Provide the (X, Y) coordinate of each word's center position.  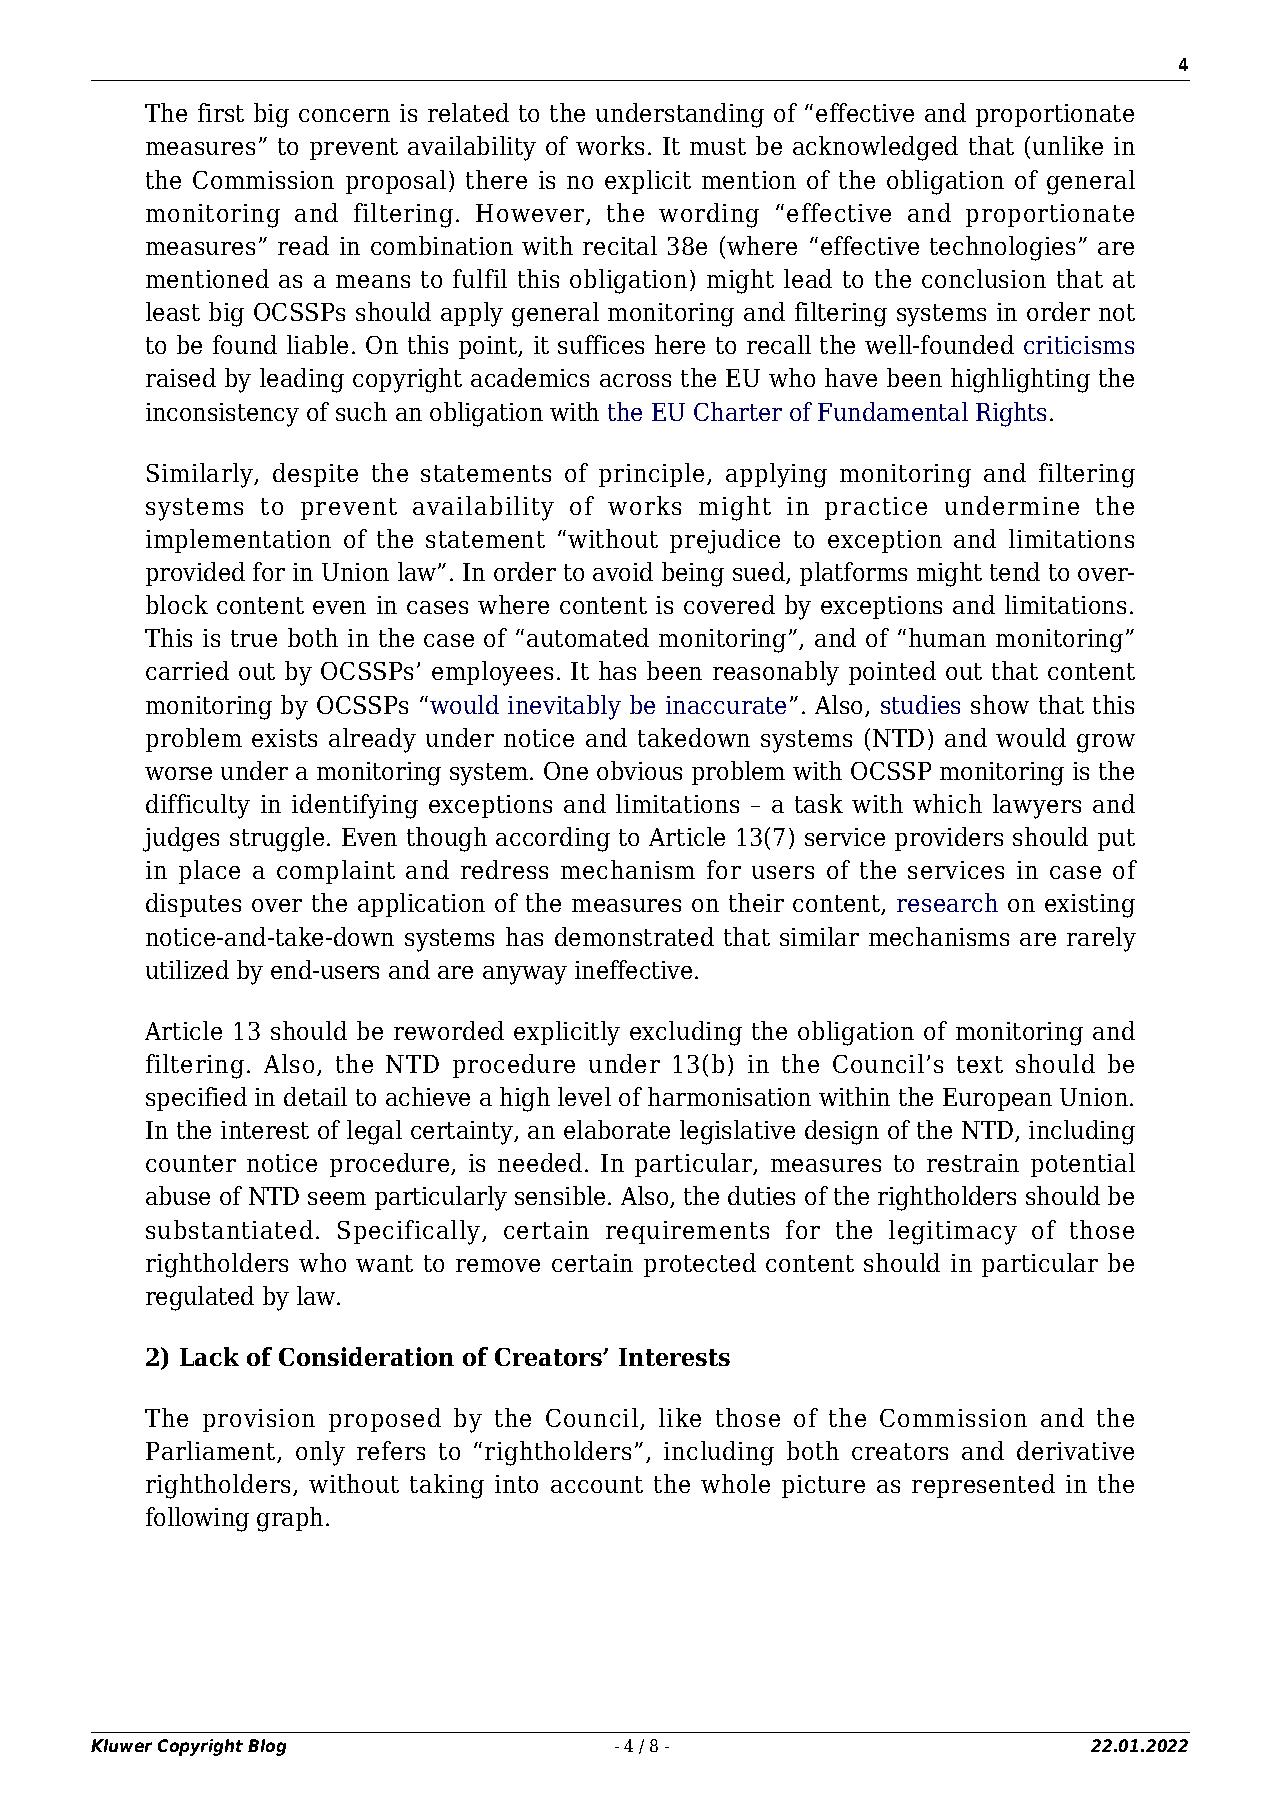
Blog (267, 1747)
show (1000, 704)
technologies (1002, 248)
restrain (973, 1163)
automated (588, 637)
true (254, 638)
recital (620, 245)
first (221, 112)
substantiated (229, 1229)
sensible (560, 1195)
